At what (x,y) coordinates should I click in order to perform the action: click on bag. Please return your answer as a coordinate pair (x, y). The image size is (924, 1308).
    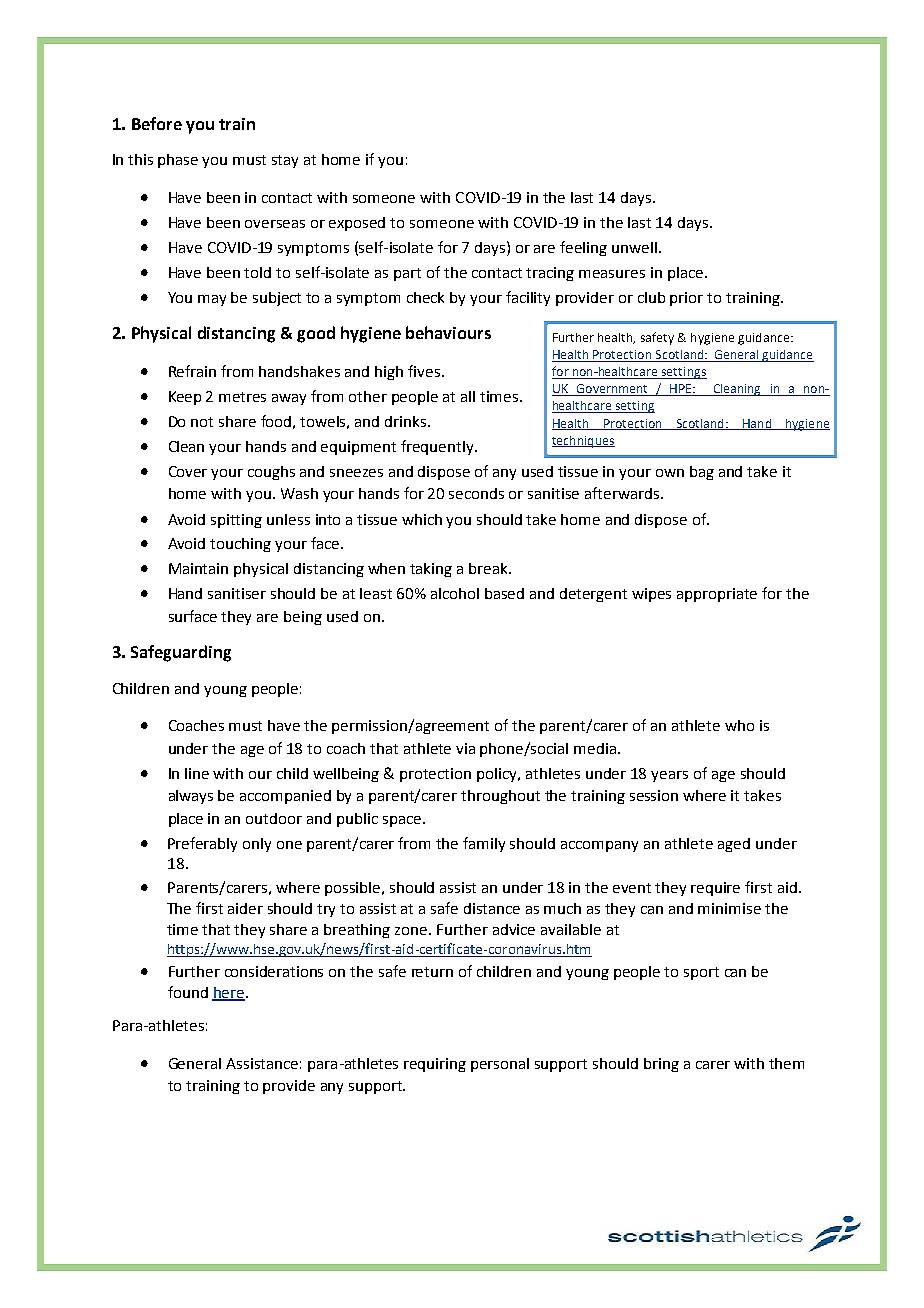
    Looking at the image, I should click on (702, 473).
